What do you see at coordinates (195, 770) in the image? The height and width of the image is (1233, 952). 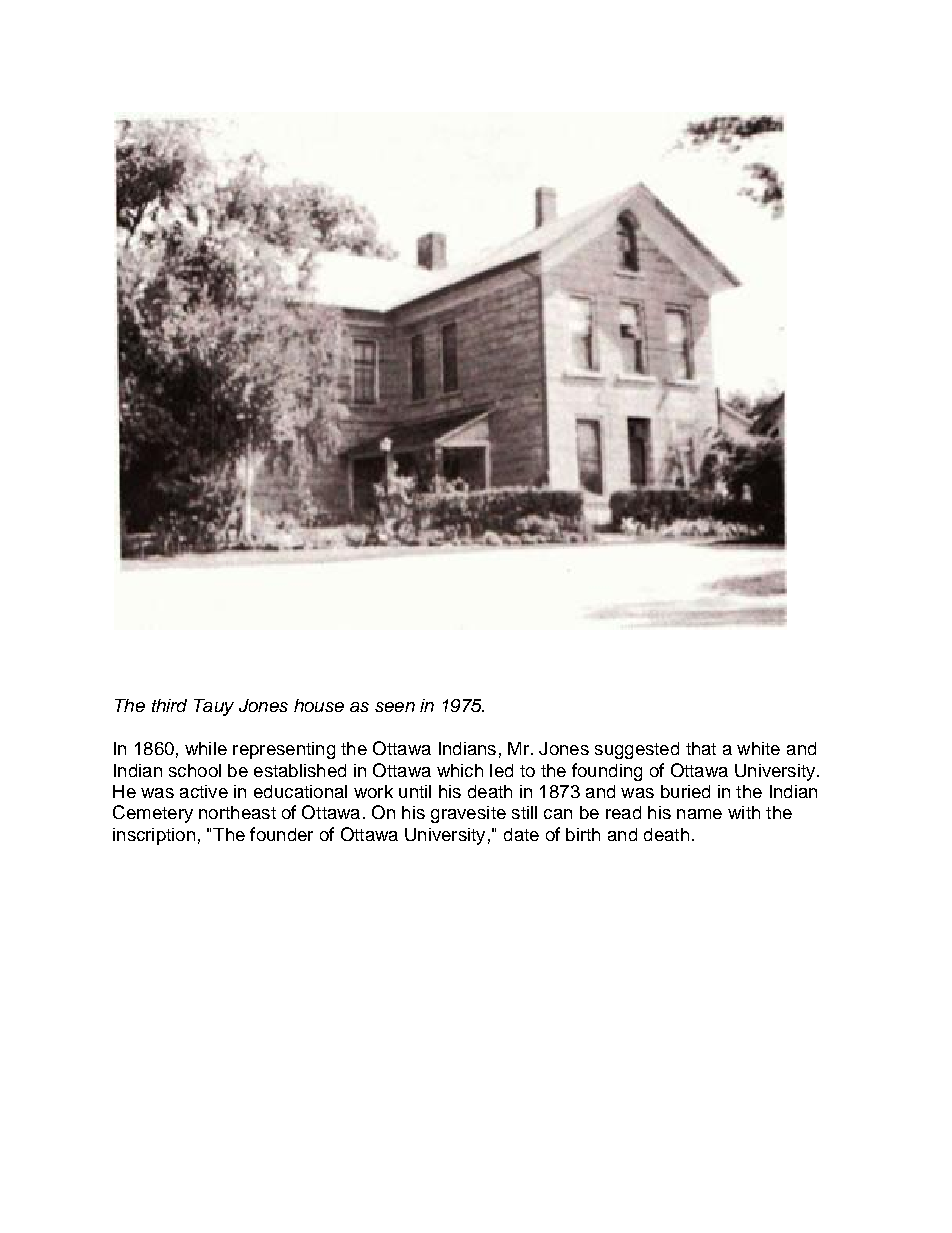 I see `school` at bounding box center [195, 770].
